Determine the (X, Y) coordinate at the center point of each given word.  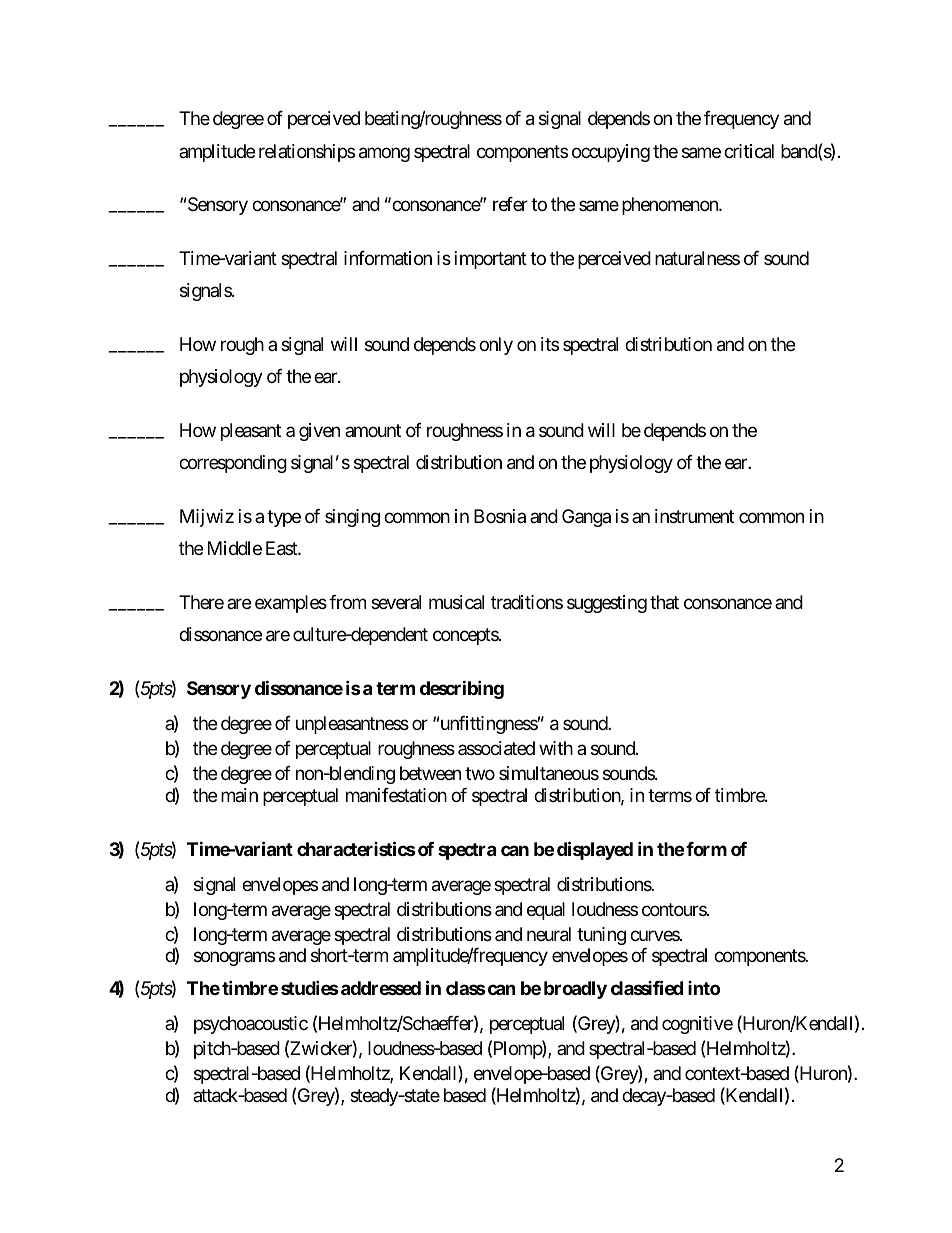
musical (456, 602)
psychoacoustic (251, 1025)
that (664, 602)
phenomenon (671, 206)
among (384, 154)
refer (510, 204)
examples (291, 604)
